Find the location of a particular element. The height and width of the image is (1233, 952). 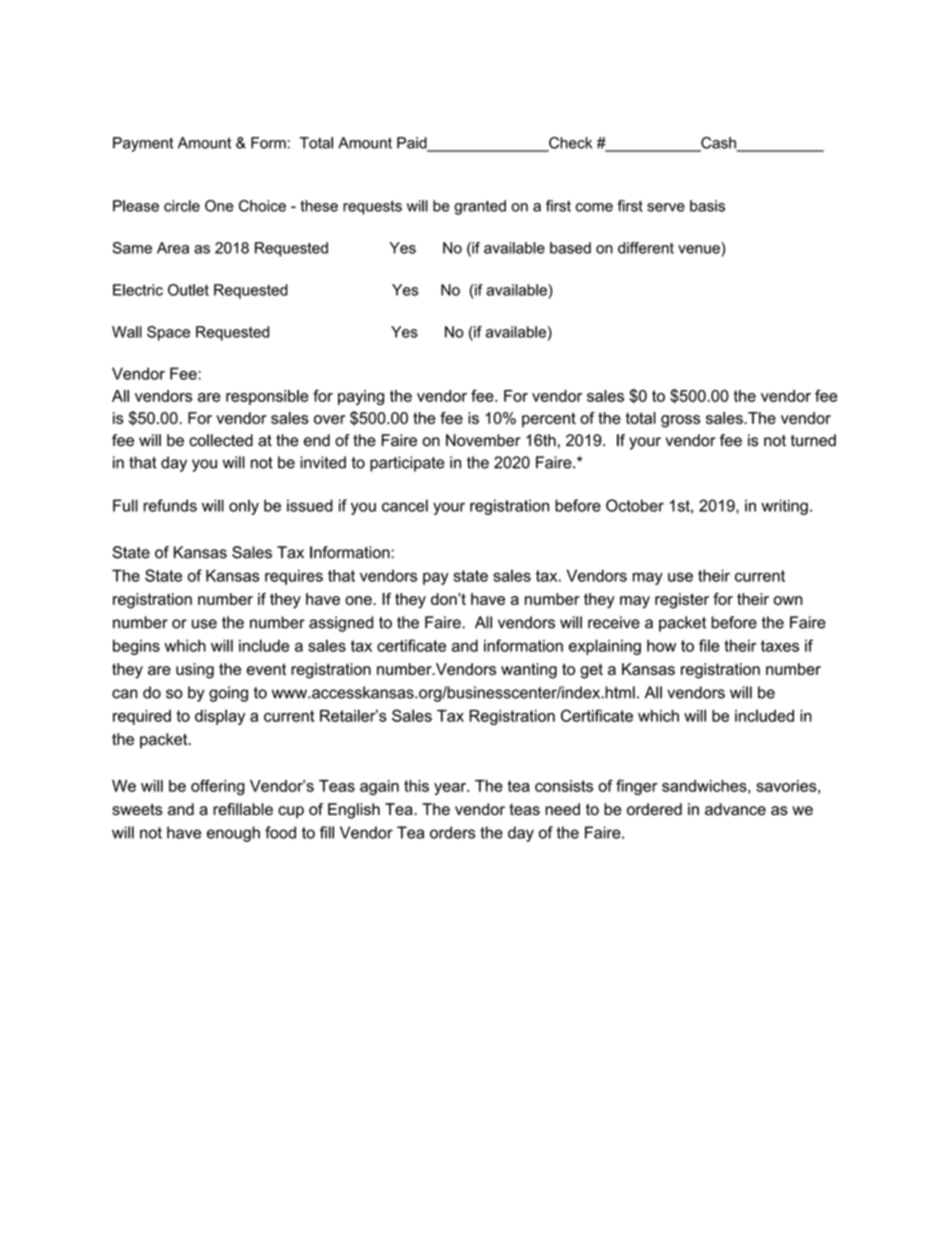

enough is located at coordinates (233, 834).
